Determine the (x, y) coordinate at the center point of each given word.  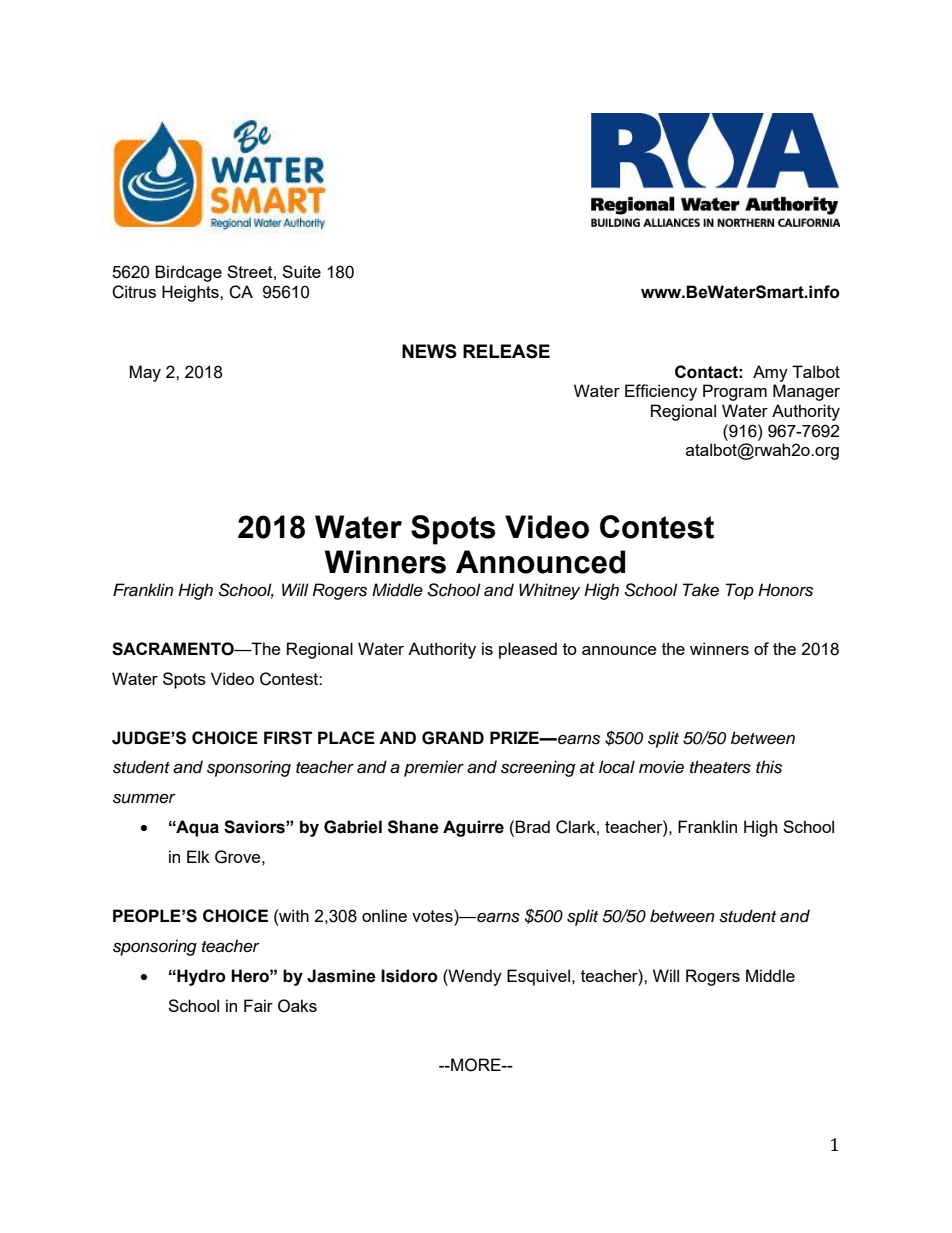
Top (740, 591)
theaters (720, 767)
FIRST (288, 738)
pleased (528, 650)
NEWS (429, 351)
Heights (191, 293)
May (145, 373)
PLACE (346, 737)
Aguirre (473, 828)
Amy (770, 373)
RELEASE (506, 351)
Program (735, 392)
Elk (198, 856)
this (769, 767)
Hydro (200, 977)
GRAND (453, 738)
